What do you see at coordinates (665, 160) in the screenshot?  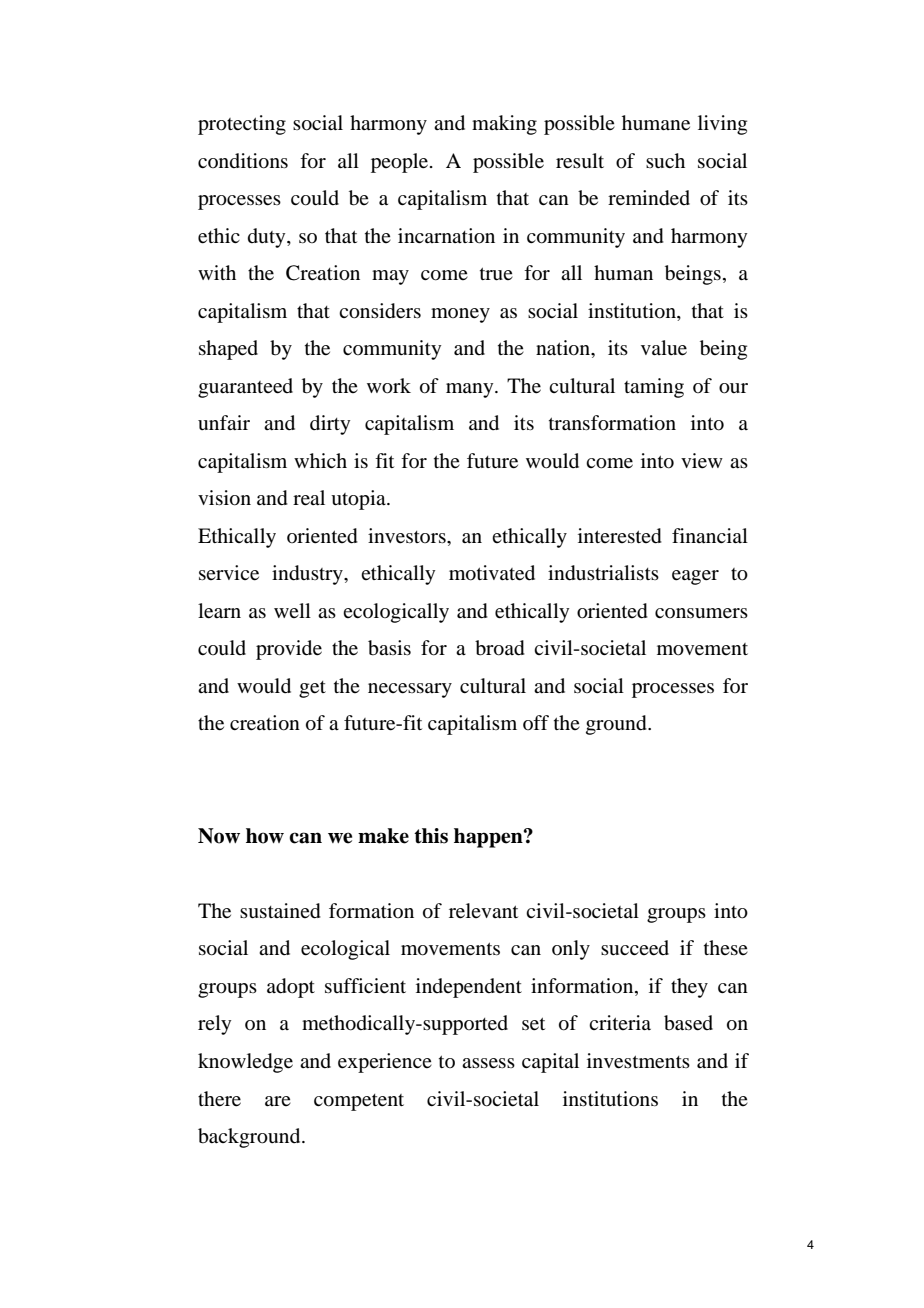 I see `such` at bounding box center [665, 160].
